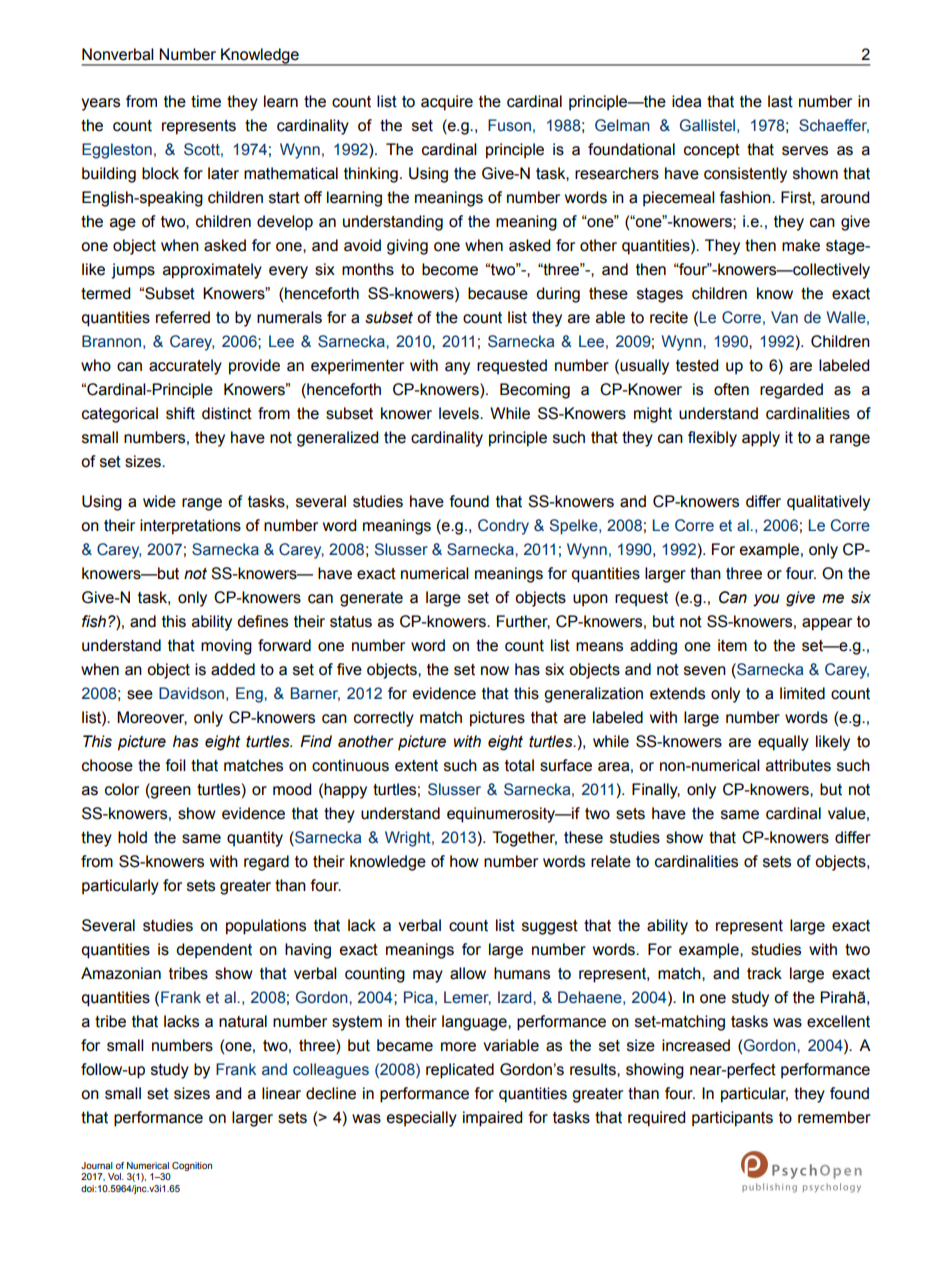  Describe the element at coordinates (761, 439) in the screenshot. I see `apply` at that location.
